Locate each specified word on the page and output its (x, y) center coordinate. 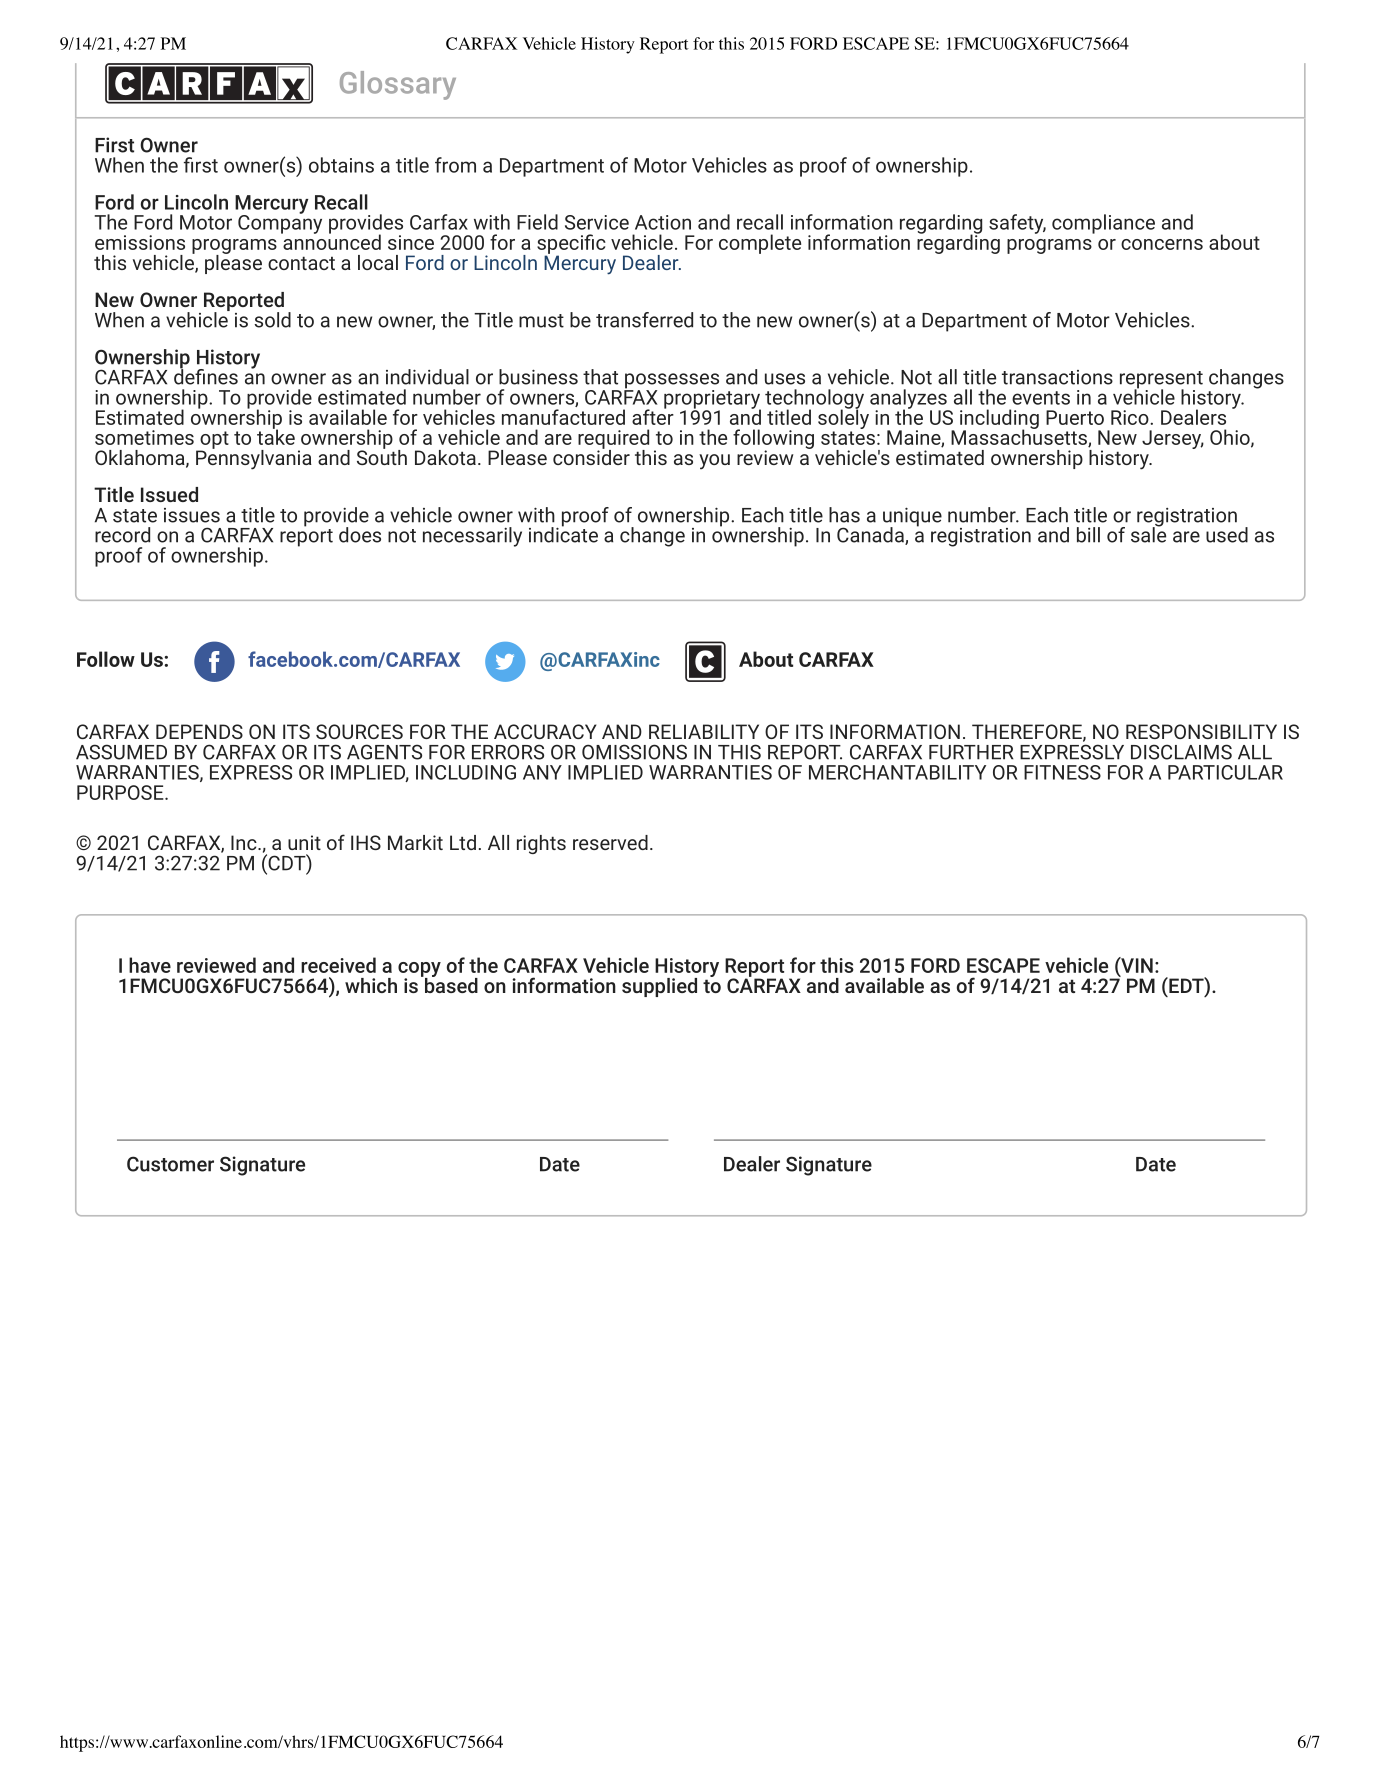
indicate (563, 534)
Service (597, 222)
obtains (341, 165)
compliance (1103, 224)
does (360, 535)
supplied (659, 987)
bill (1088, 535)
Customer (170, 1164)
